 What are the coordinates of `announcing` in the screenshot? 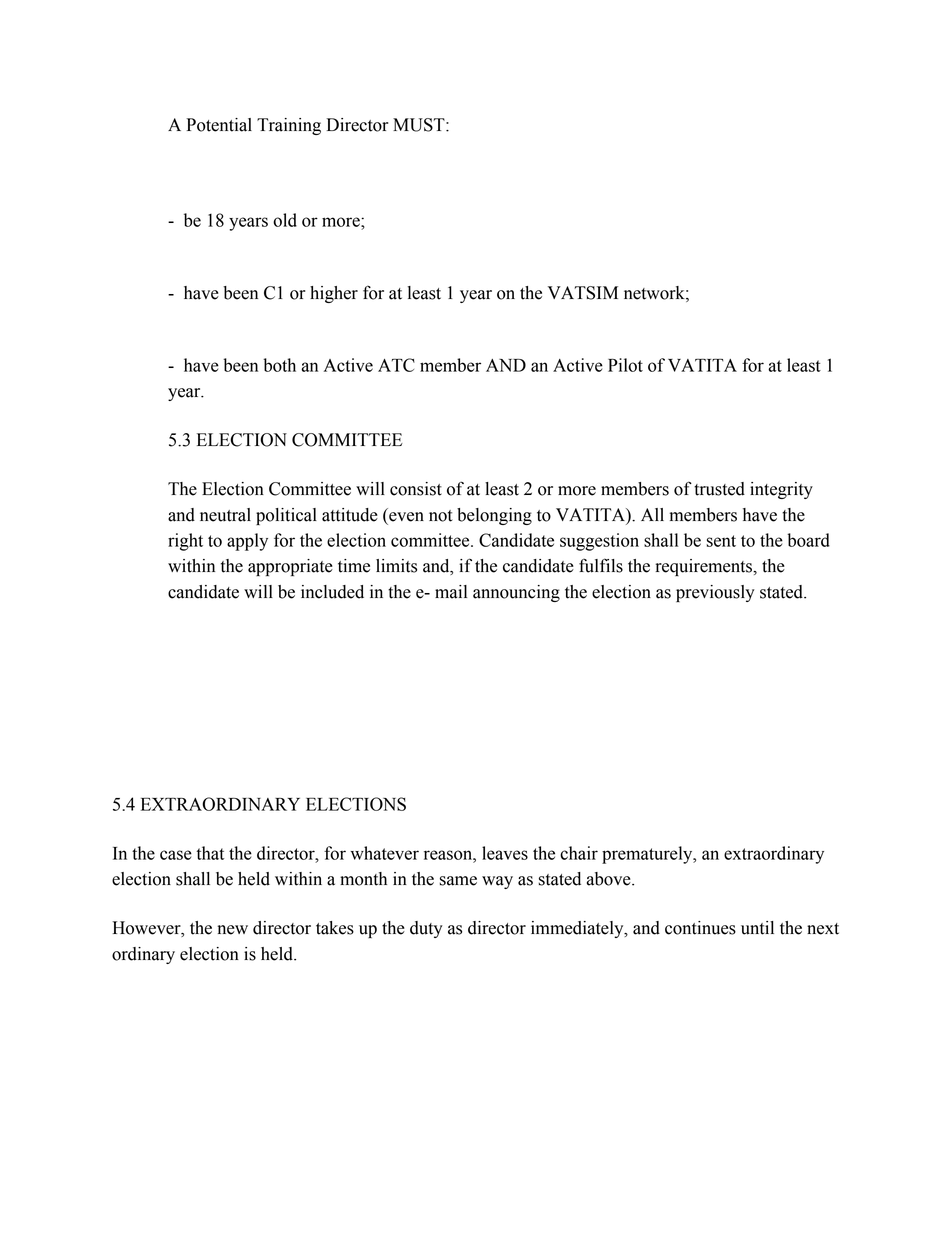 It's located at (516, 593).
